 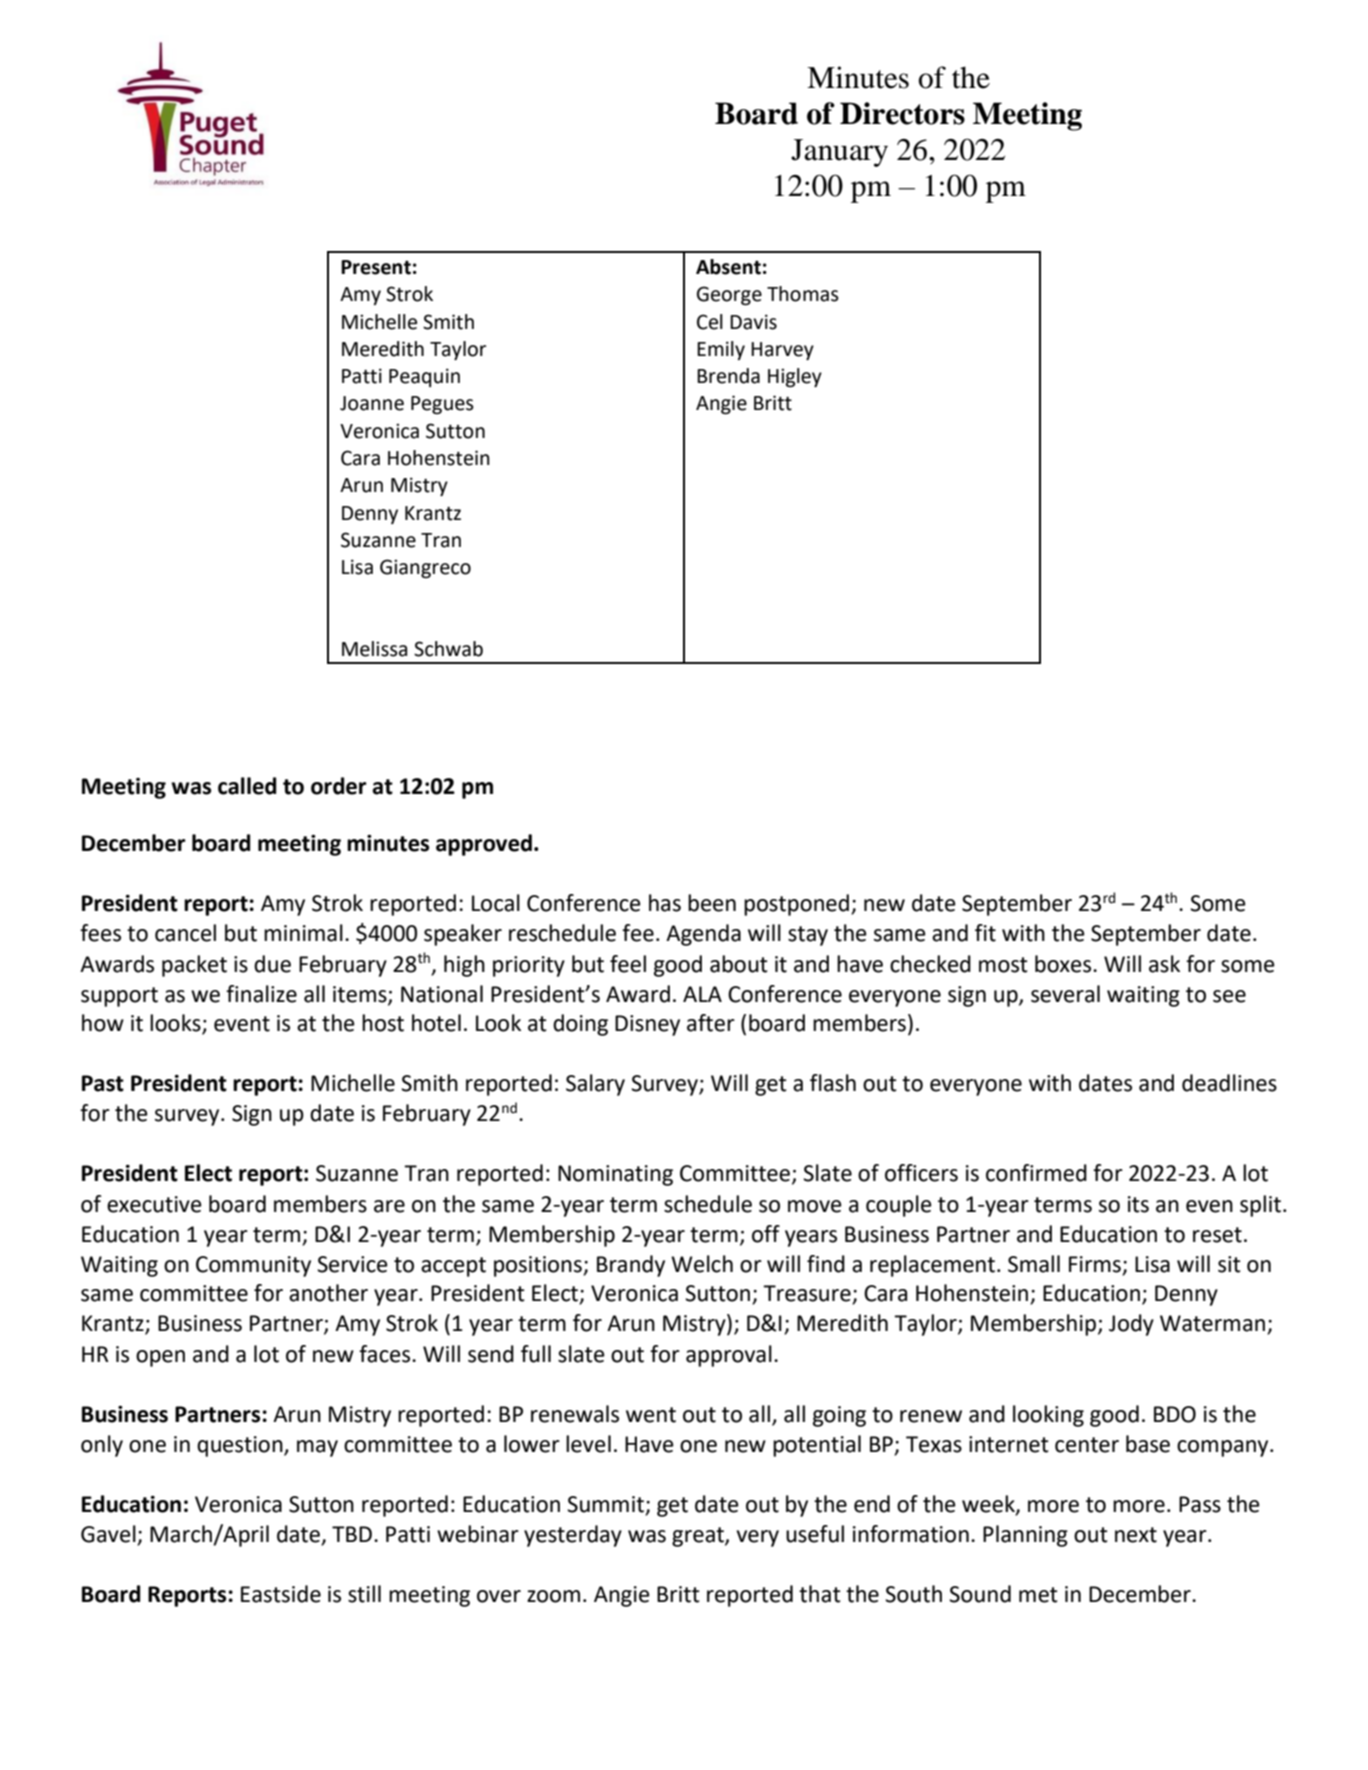 I want to click on its, so click(x=1138, y=1204).
